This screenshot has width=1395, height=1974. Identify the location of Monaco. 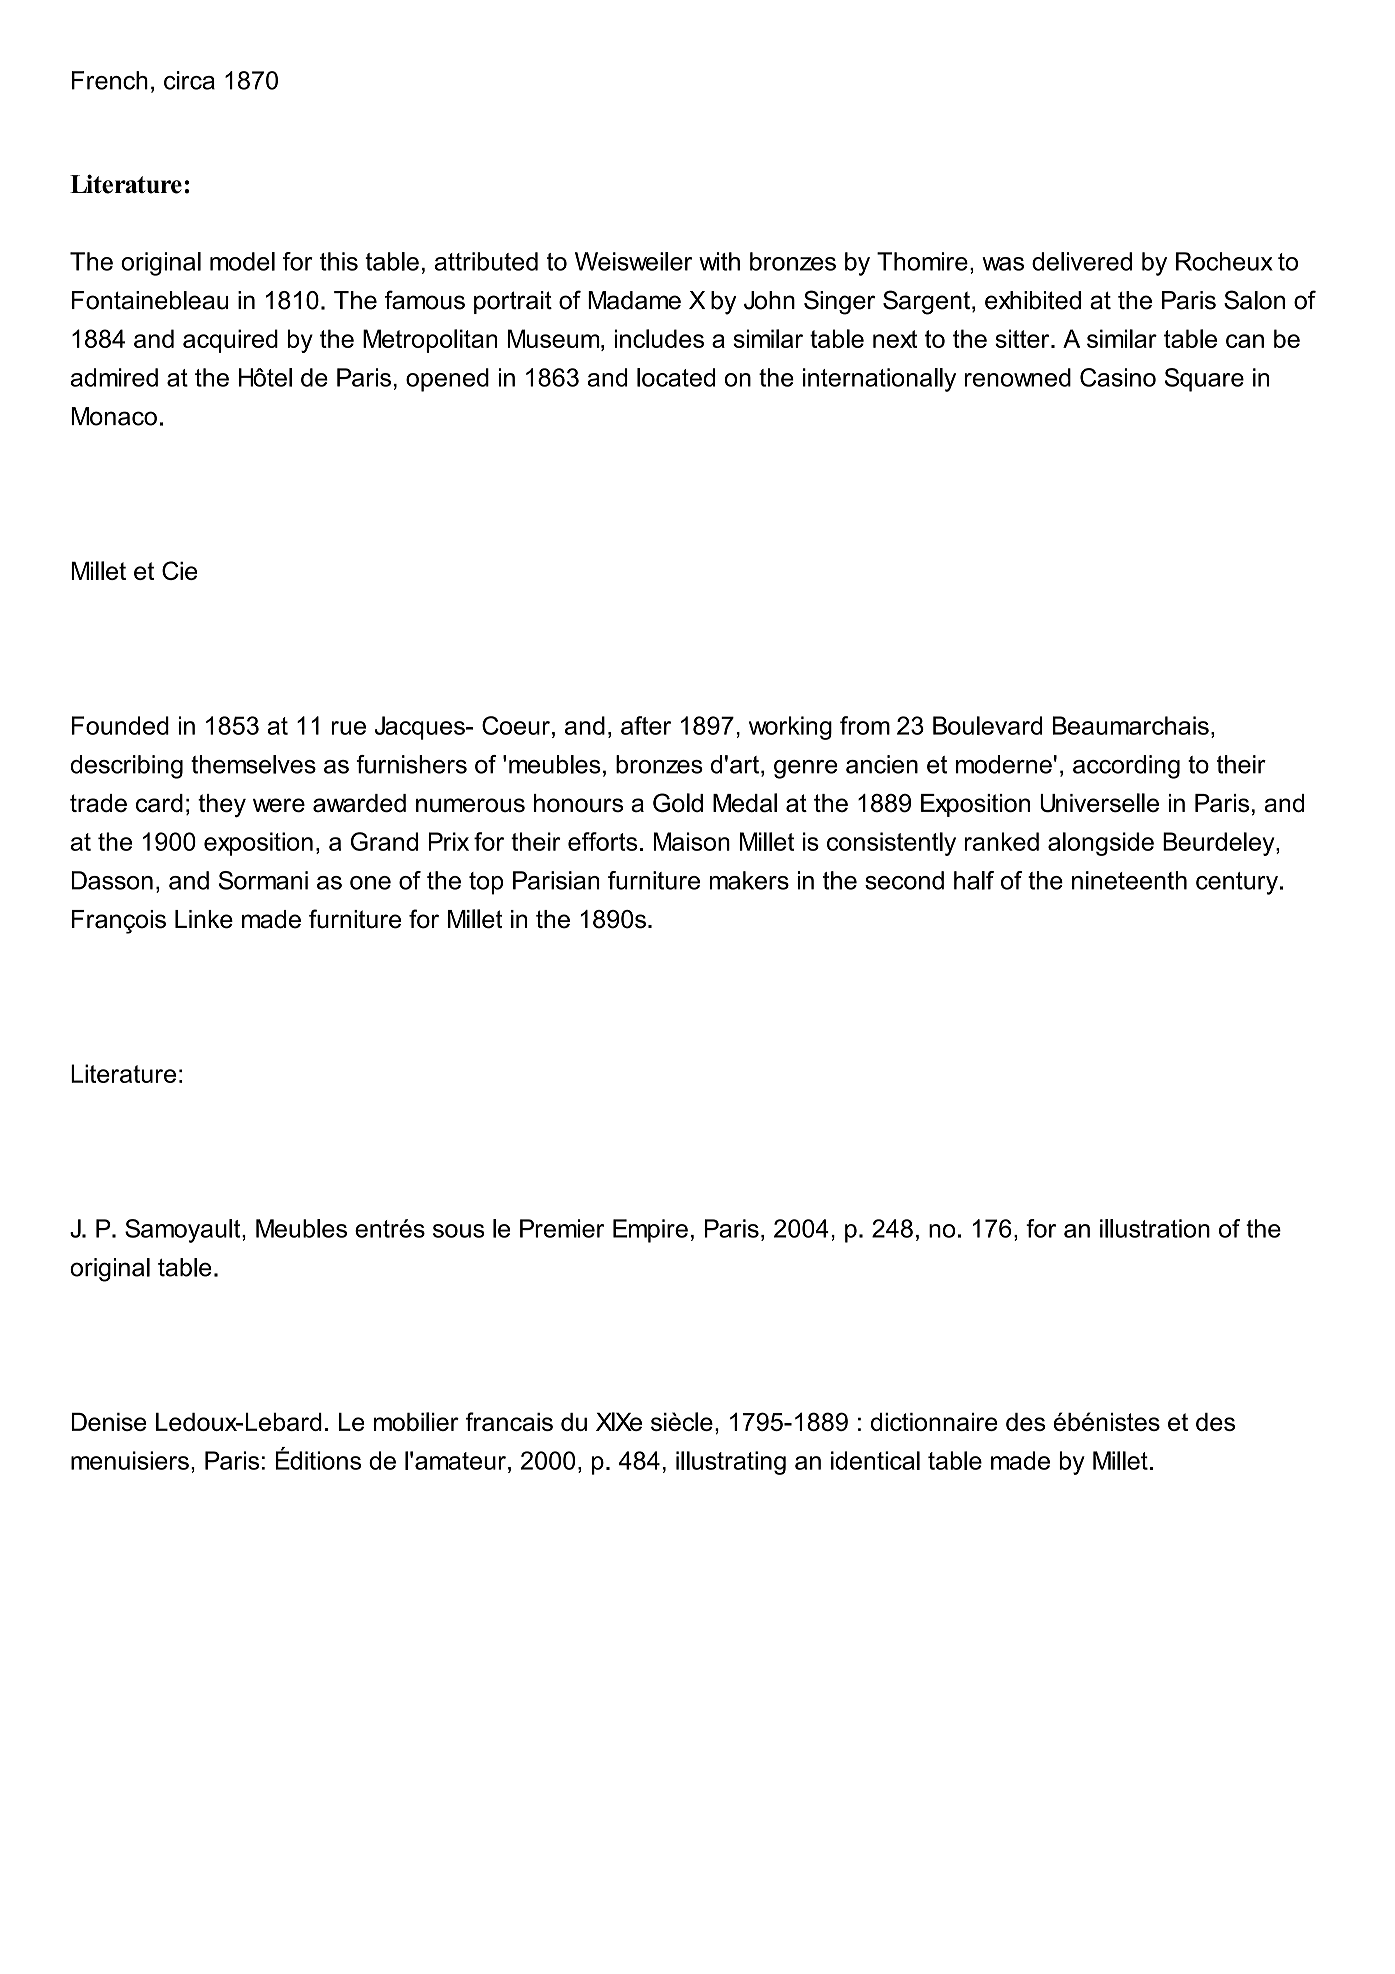
(114, 416).
